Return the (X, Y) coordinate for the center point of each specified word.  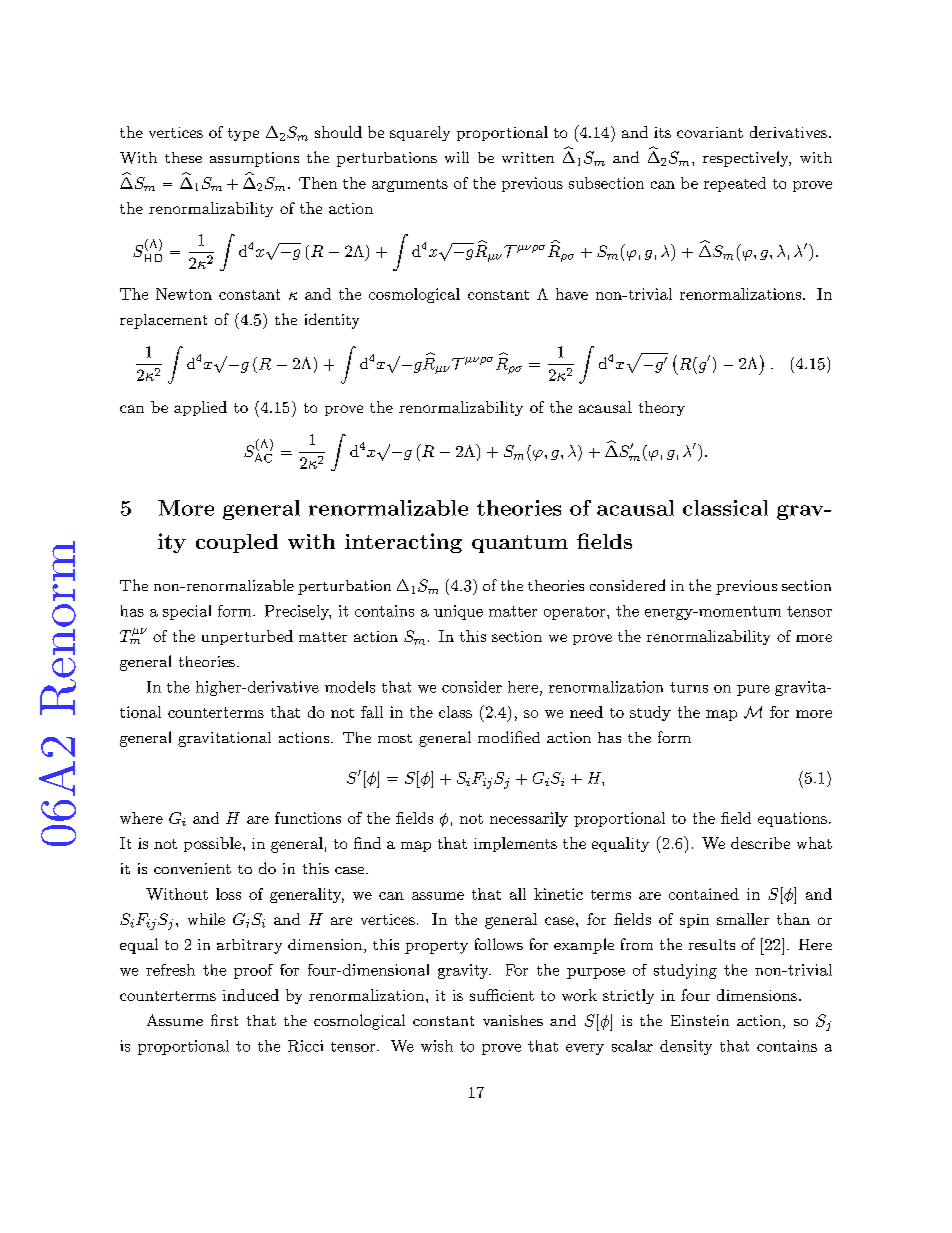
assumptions (254, 159)
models (350, 687)
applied (200, 408)
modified (509, 737)
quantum (520, 544)
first (224, 1020)
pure (753, 690)
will (457, 157)
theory (662, 408)
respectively (747, 159)
